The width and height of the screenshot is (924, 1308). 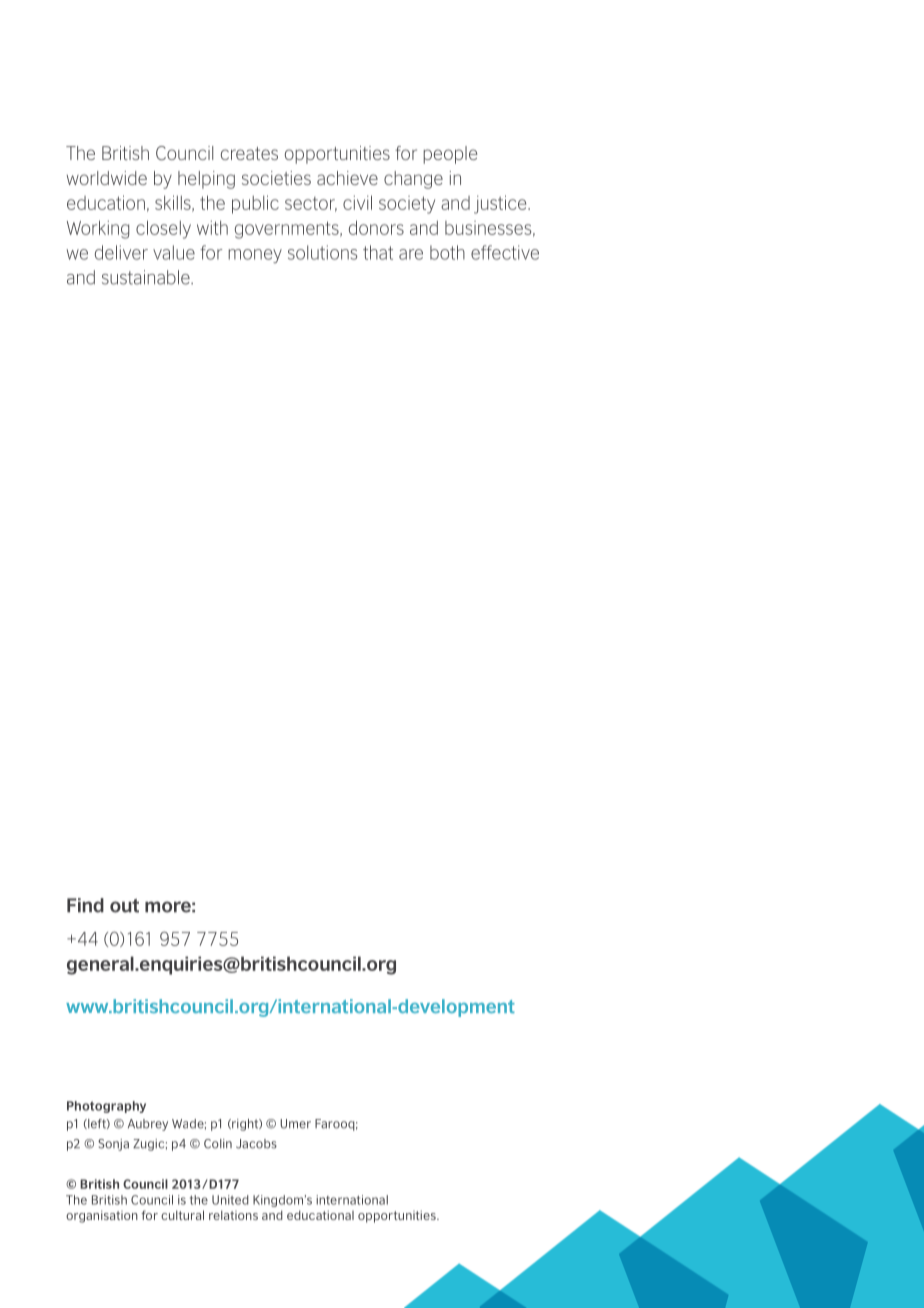 I want to click on out, so click(x=124, y=906).
